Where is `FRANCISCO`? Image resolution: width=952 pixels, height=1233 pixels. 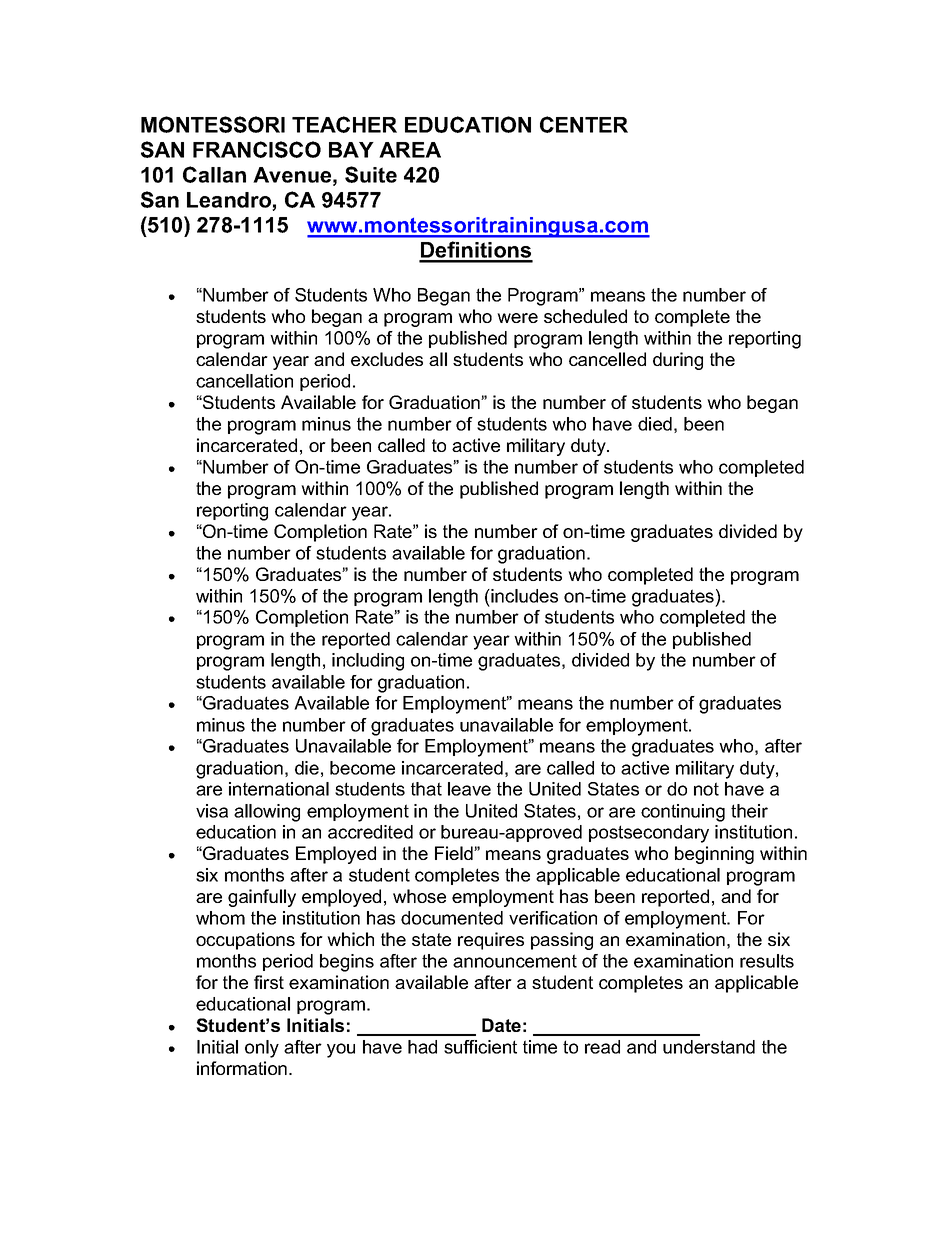 FRANCISCO is located at coordinates (257, 149).
